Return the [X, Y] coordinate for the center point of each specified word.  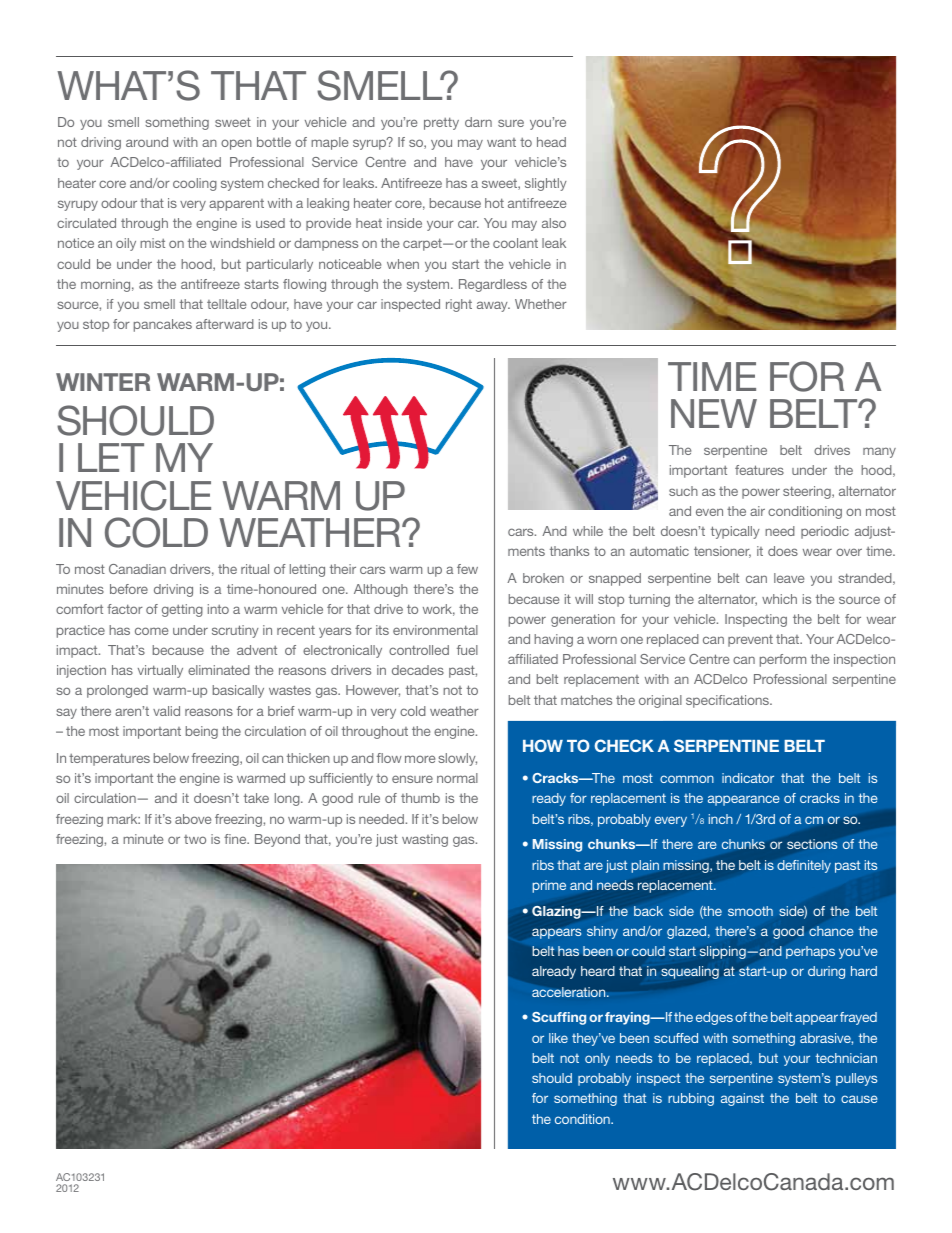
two [195, 839]
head [551, 142]
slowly [457, 759]
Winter [103, 382]
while [588, 531]
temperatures [109, 759]
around [147, 142]
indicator [748, 778]
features [759, 470]
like [558, 1038]
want [501, 142]
